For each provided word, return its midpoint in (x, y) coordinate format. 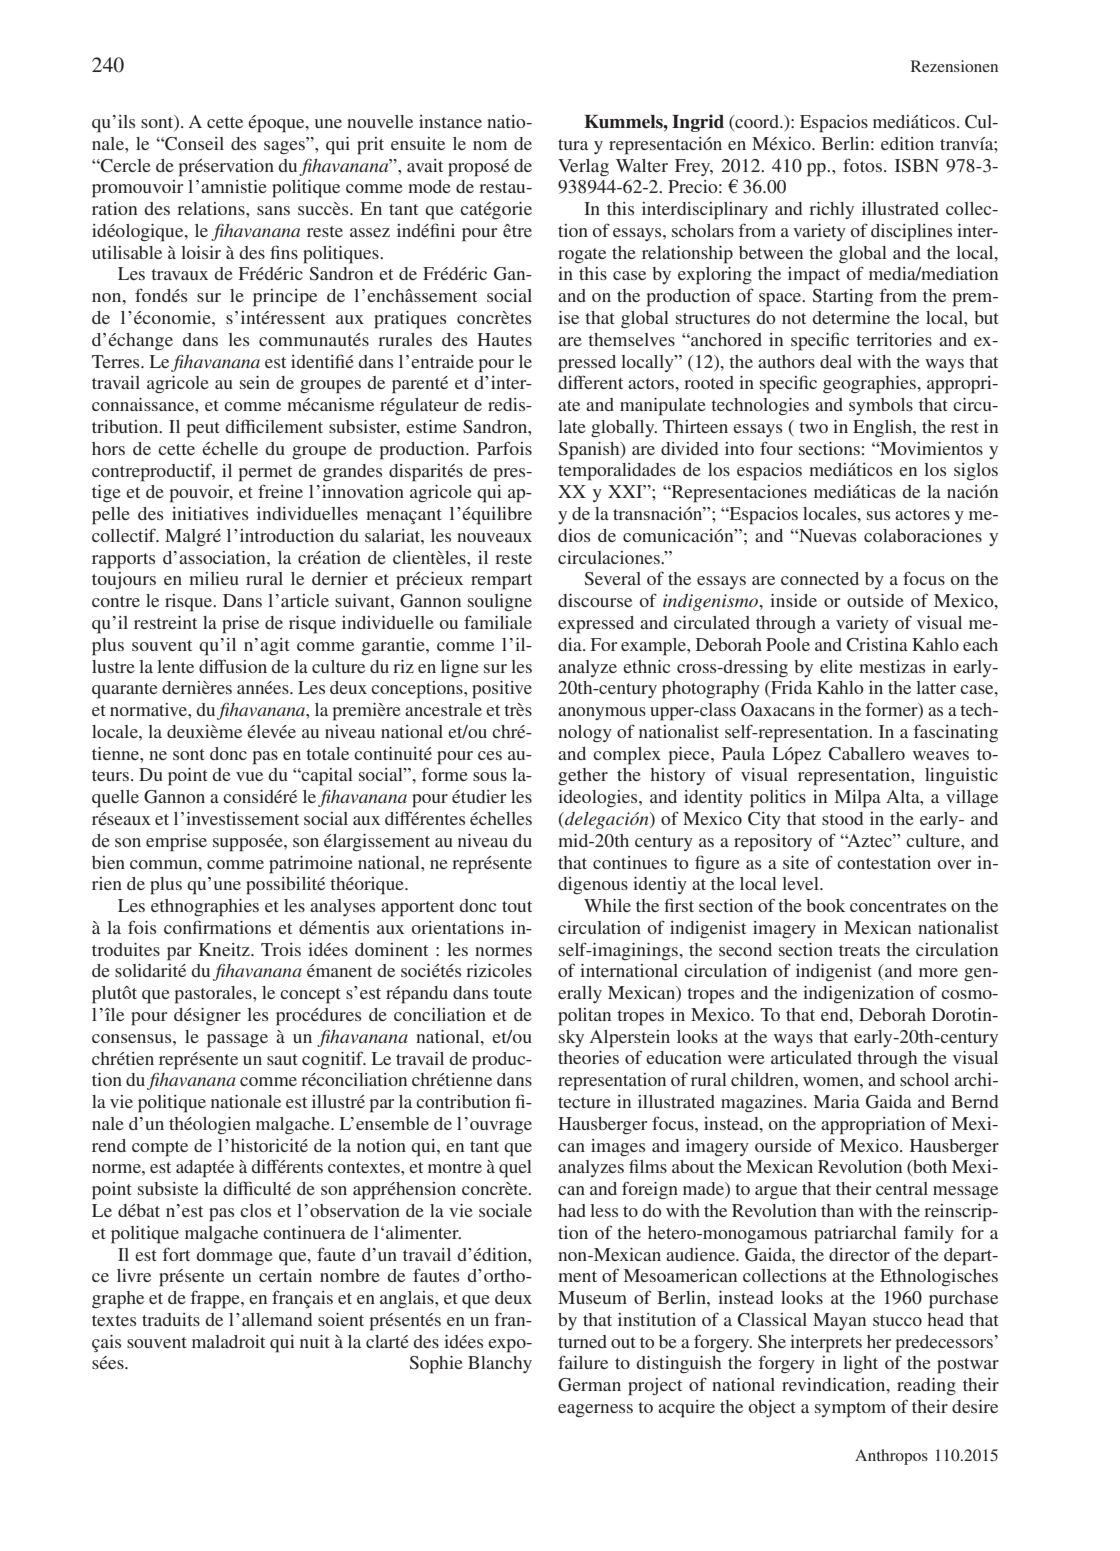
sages (285, 146)
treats (859, 950)
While (607, 905)
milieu (214, 578)
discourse (595, 600)
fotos (862, 165)
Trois (281, 949)
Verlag (583, 168)
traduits (171, 1319)
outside (875, 600)
